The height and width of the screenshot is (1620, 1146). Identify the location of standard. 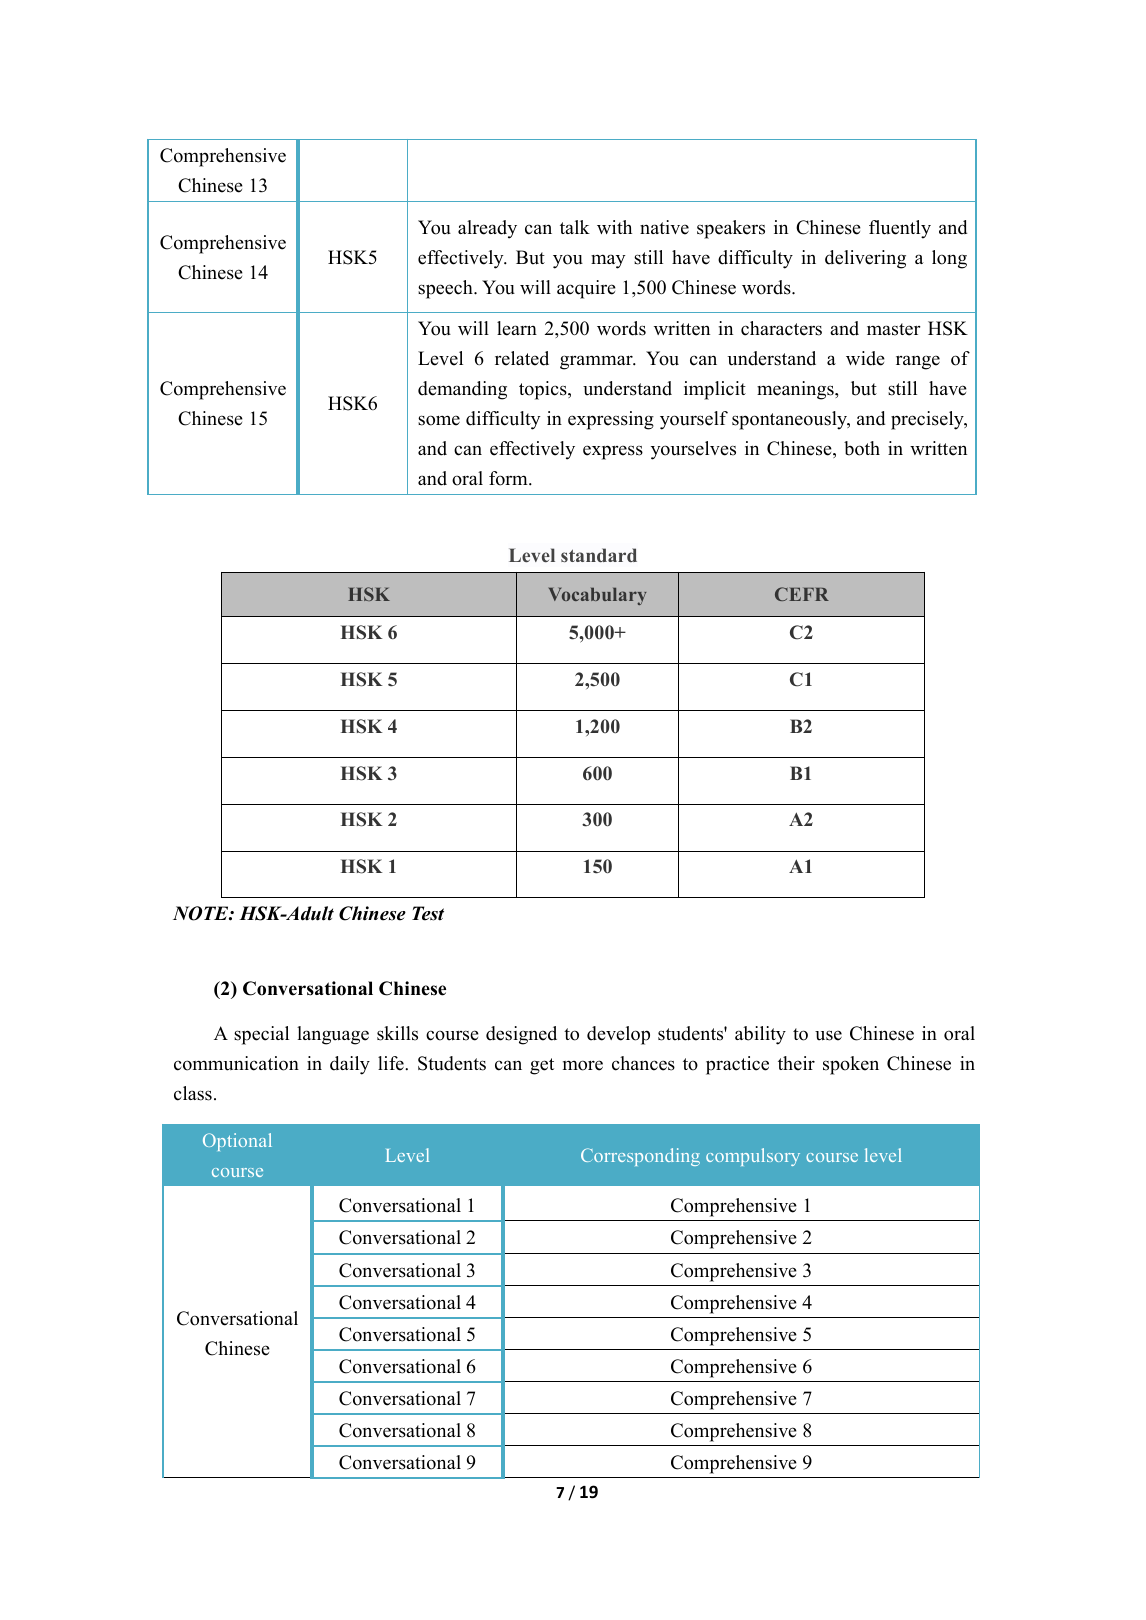
(599, 555).
